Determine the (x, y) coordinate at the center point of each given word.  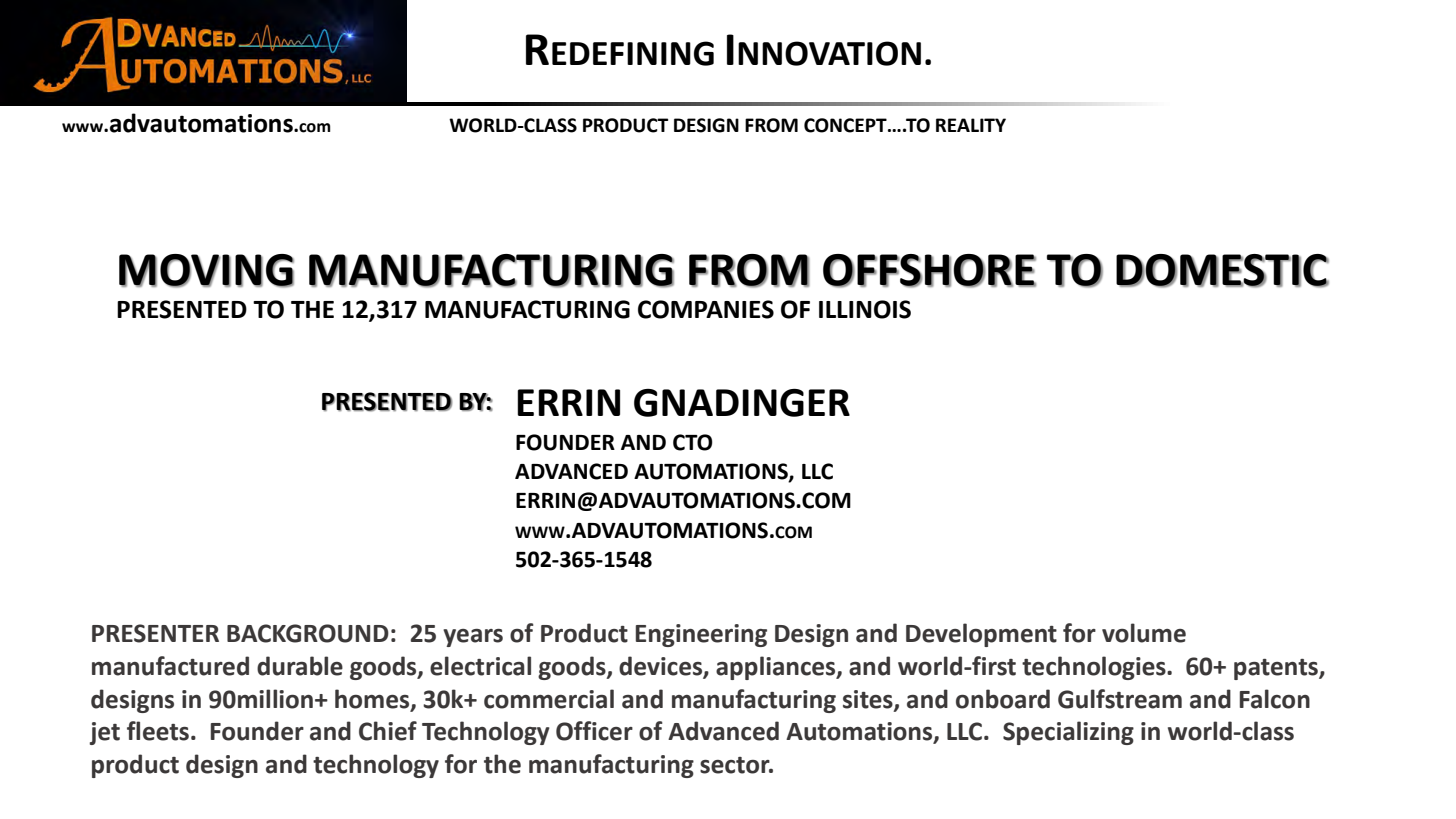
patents (1277, 669)
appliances (777, 668)
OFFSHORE (929, 271)
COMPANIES (706, 309)
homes (373, 699)
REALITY (971, 125)
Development (981, 635)
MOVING (206, 271)
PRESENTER (155, 633)
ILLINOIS (865, 309)
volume (1144, 633)
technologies (1095, 668)
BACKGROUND (308, 633)
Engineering (701, 635)
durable (300, 666)
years (473, 638)
